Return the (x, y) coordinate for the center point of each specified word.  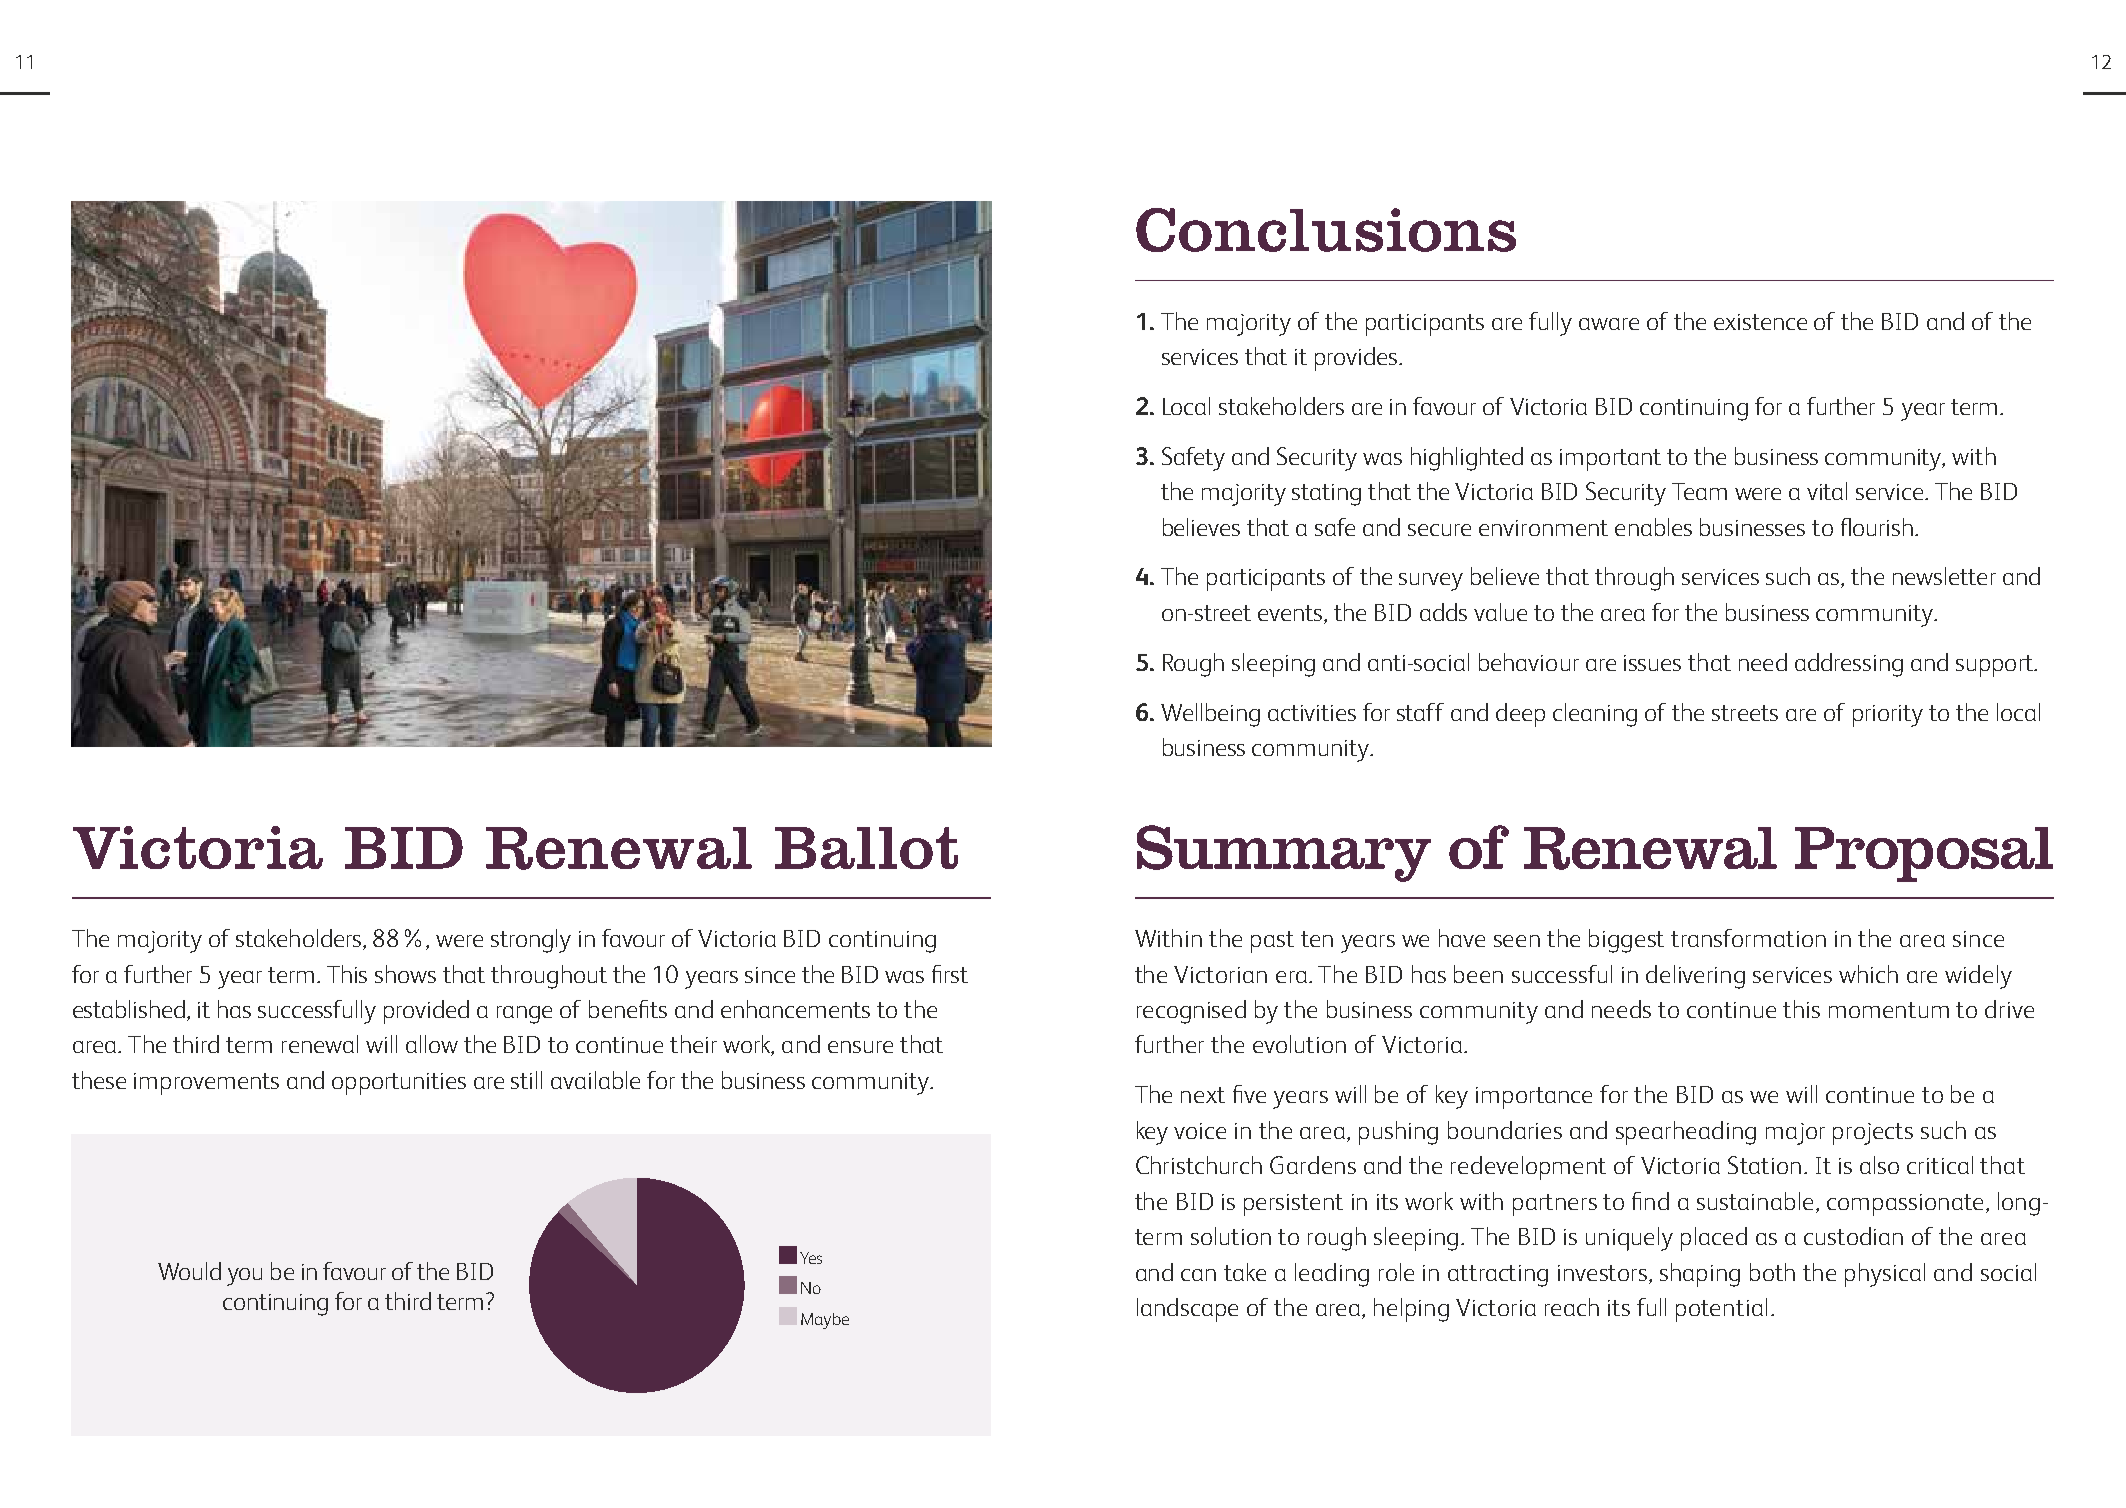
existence (1760, 322)
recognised (1191, 1012)
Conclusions (1326, 230)
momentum (1889, 1010)
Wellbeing (1210, 715)
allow (432, 1044)
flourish (1877, 527)
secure (1439, 530)
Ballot (866, 848)
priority (1888, 716)
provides (1357, 359)
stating (1326, 495)
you (244, 1277)
